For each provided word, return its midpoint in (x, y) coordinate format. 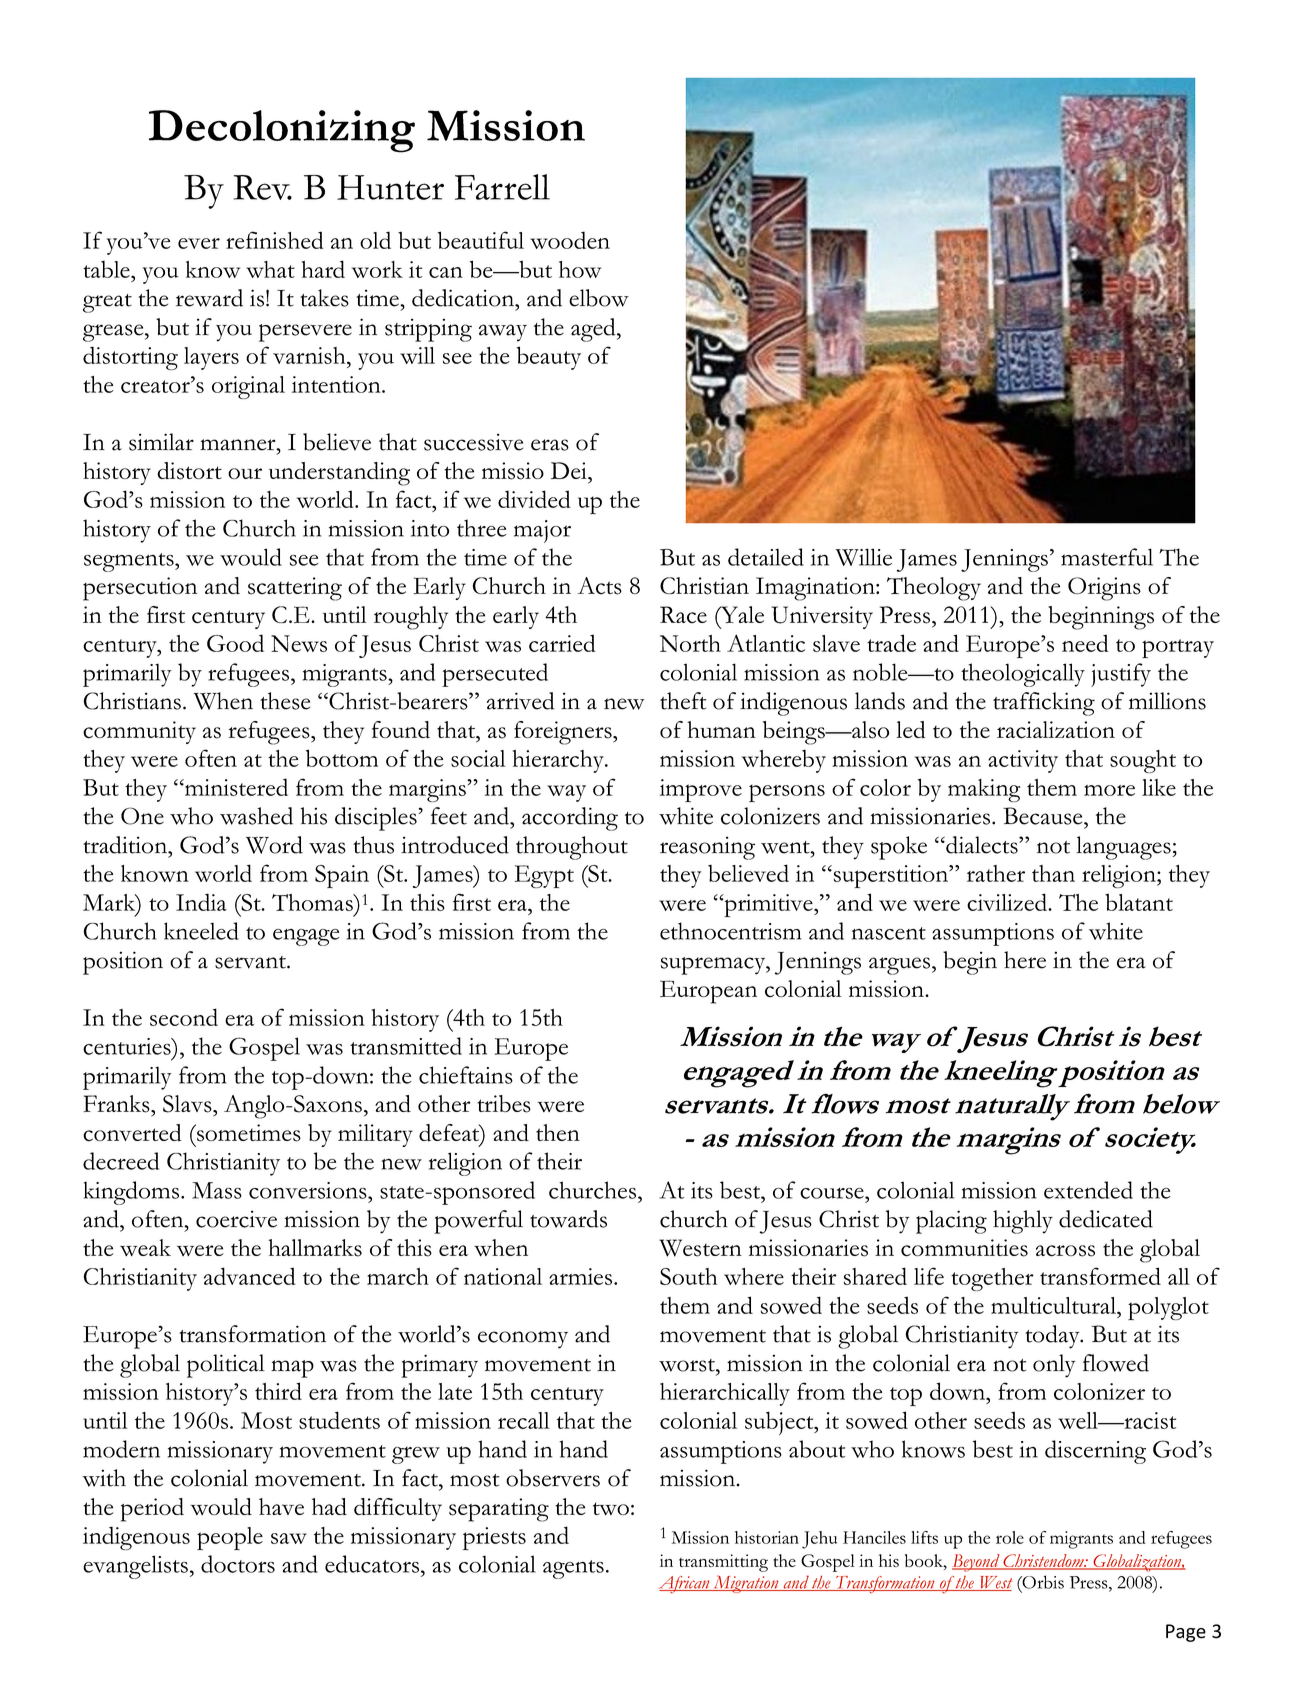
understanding (339, 474)
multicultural (1055, 1305)
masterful (1107, 557)
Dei (570, 470)
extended (1088, 1190)
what (270, 269)
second (184, 1017)
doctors (238, 1564)
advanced (250, 1276)
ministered (235, 787)
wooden (570, 240)
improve (701, 790)
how (580, 269)
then (558, 1132)
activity (1023, 761)
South (688, 1276)
